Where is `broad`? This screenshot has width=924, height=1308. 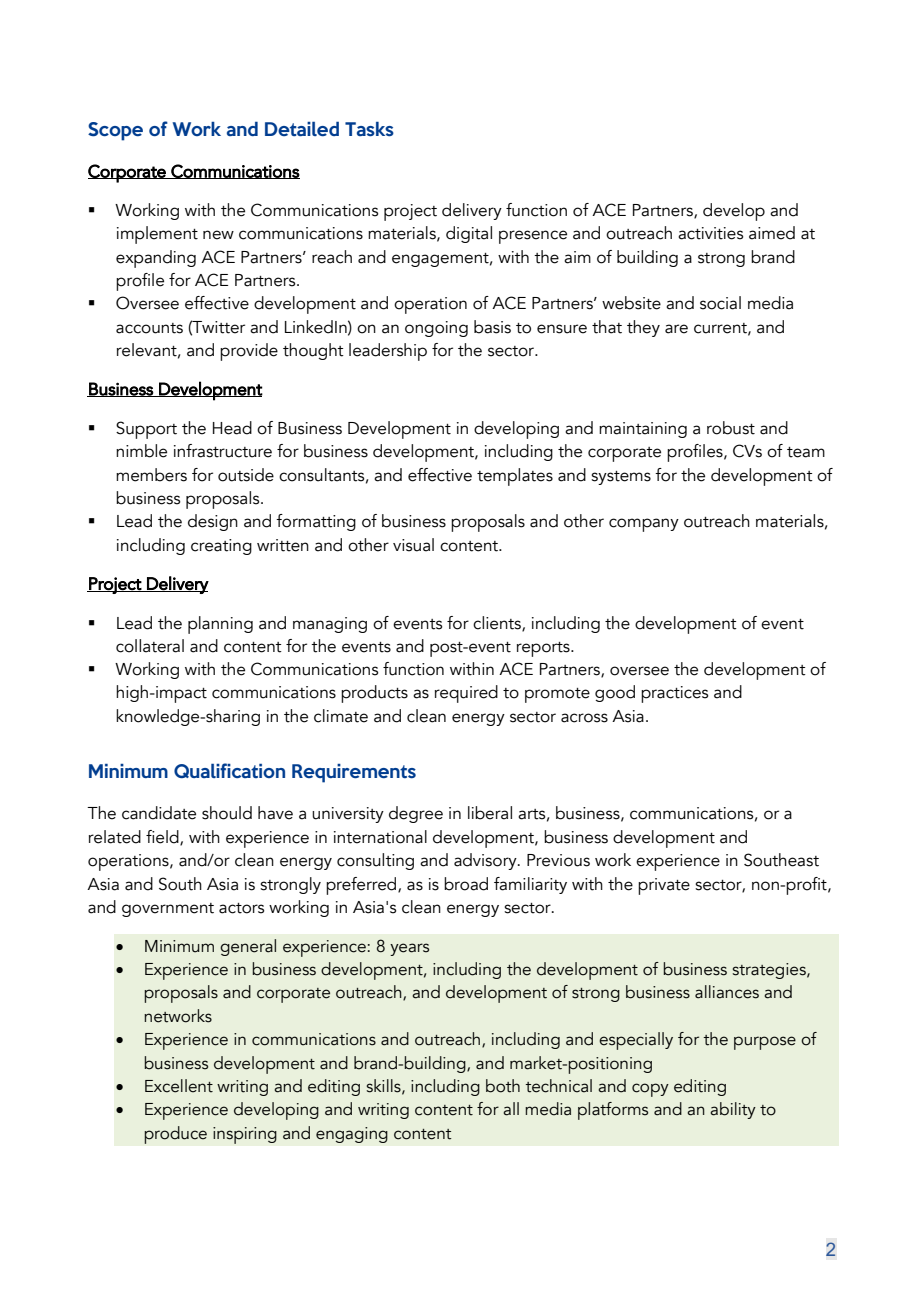
broad is located at coordinates (466, 884).
